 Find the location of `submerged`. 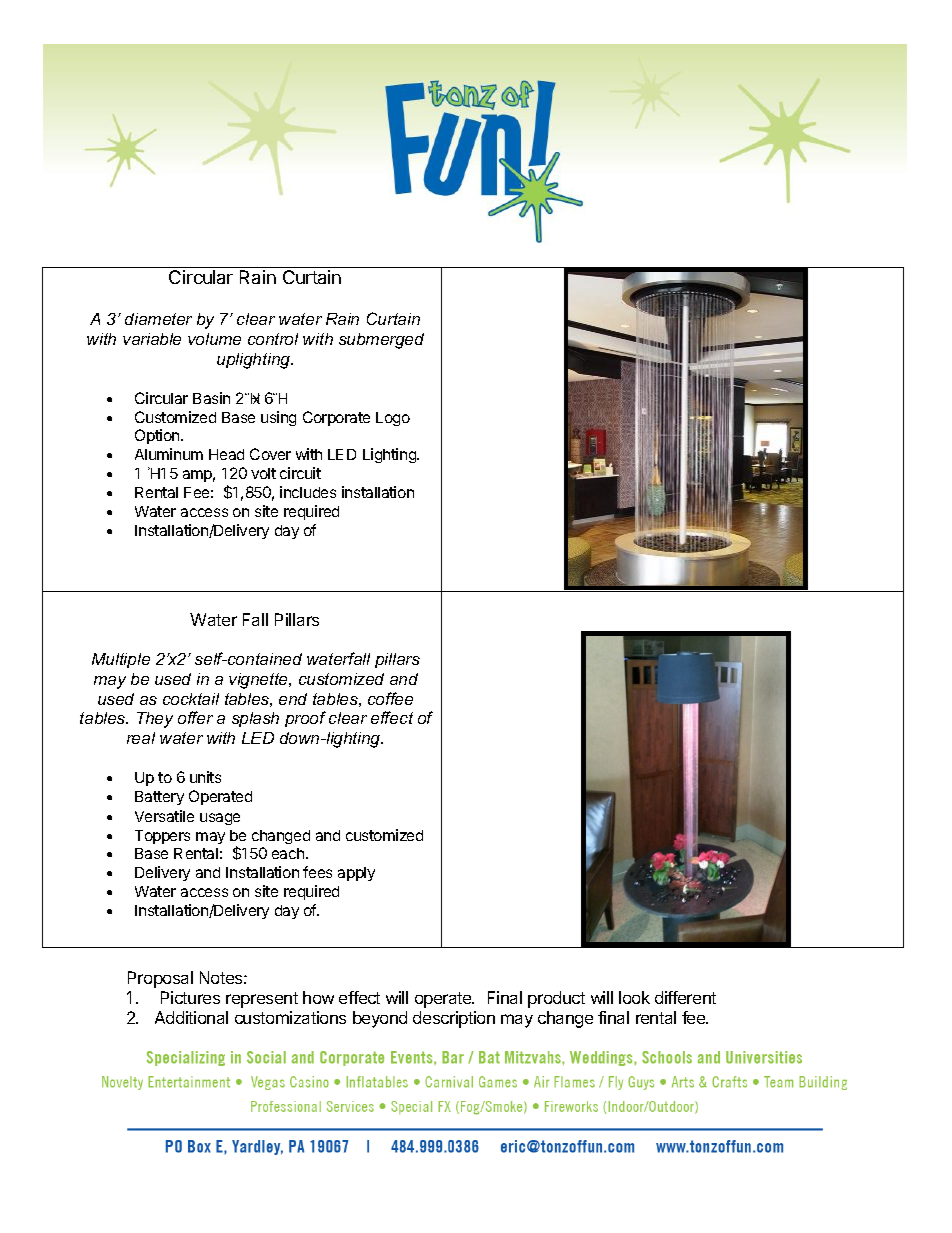

submerged is located at coordinates (381, 341).
